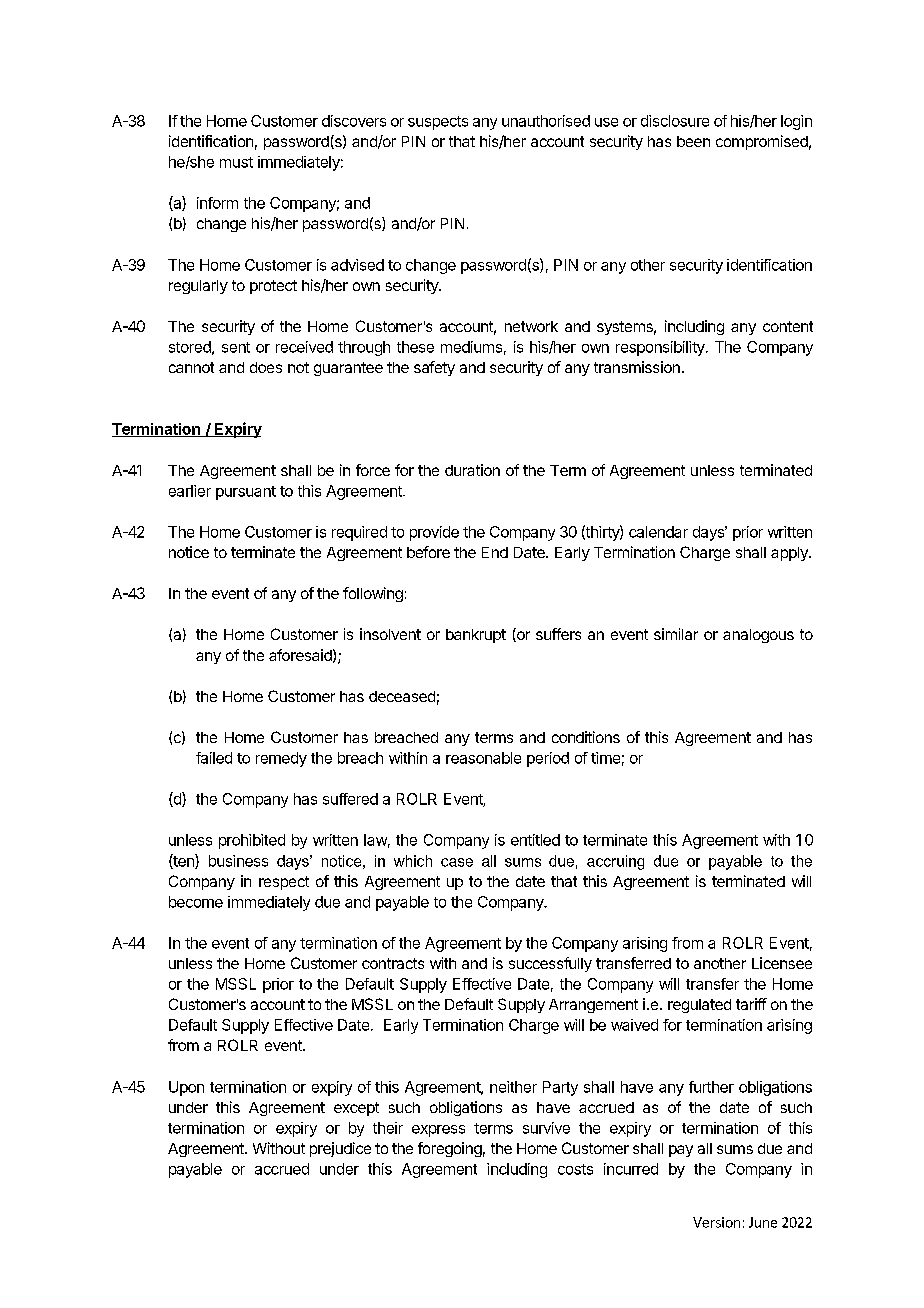  What do you see at coordinates (252, 841) in the screenshot?
I see `prohibited` at bounding box center [252, 841].
